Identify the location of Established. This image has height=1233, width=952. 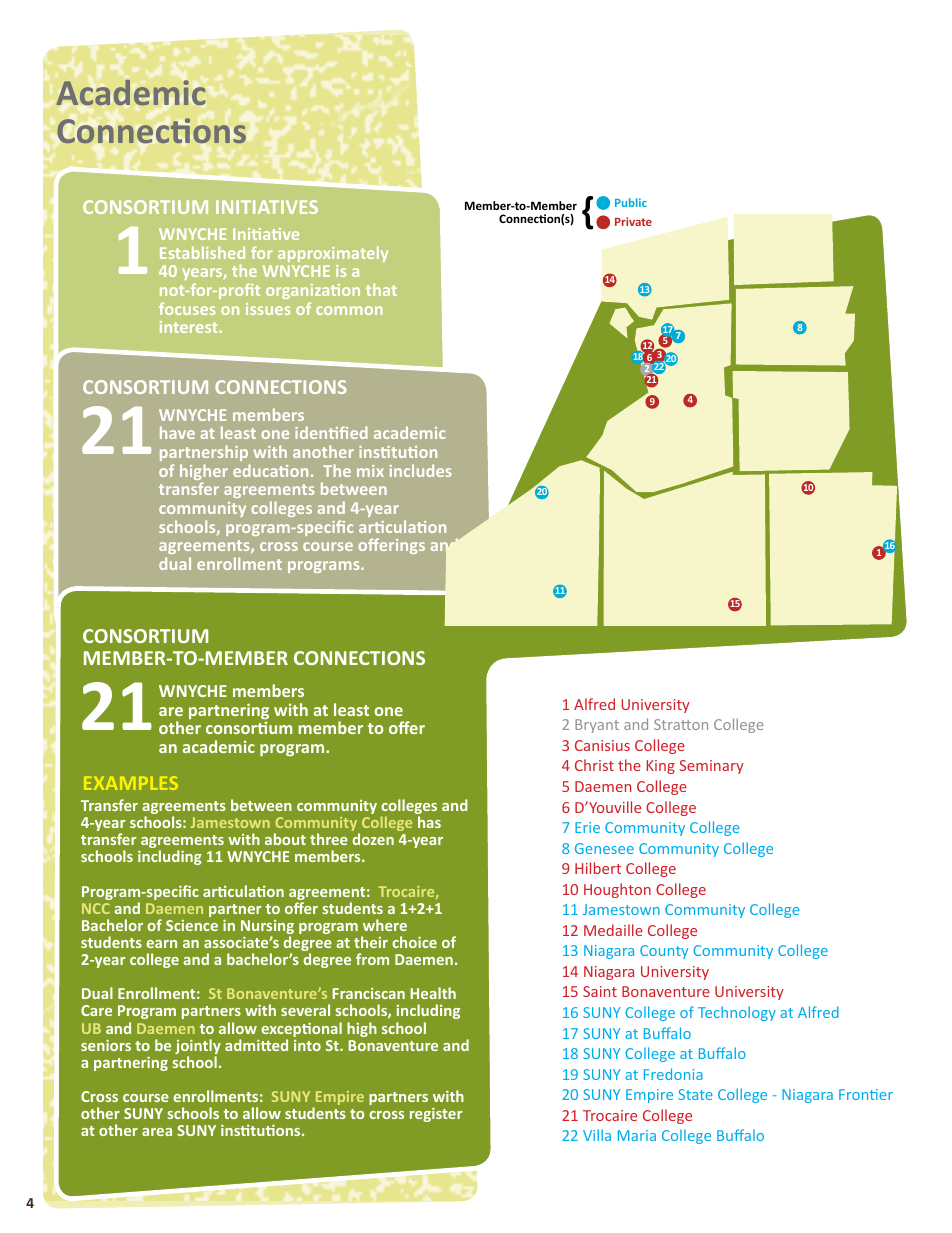
(202, 252).
